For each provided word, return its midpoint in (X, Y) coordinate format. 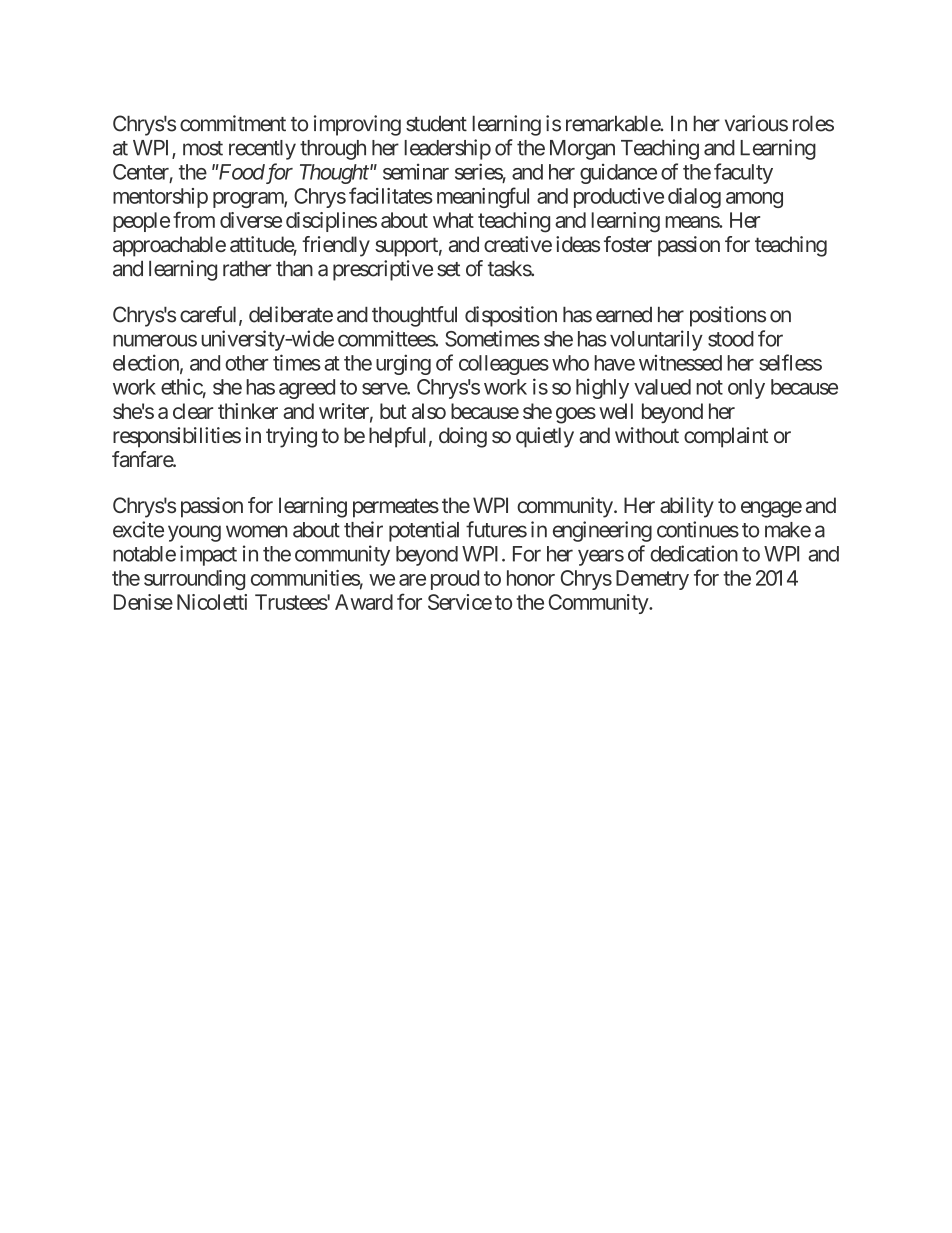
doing (463, 437)
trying (291, 437)
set (448, 269)
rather (247, 269)
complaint (726, 437)
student (436, 124)
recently (262, 150)
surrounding (194, 580)
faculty (743, 173)
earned (624, 315)
